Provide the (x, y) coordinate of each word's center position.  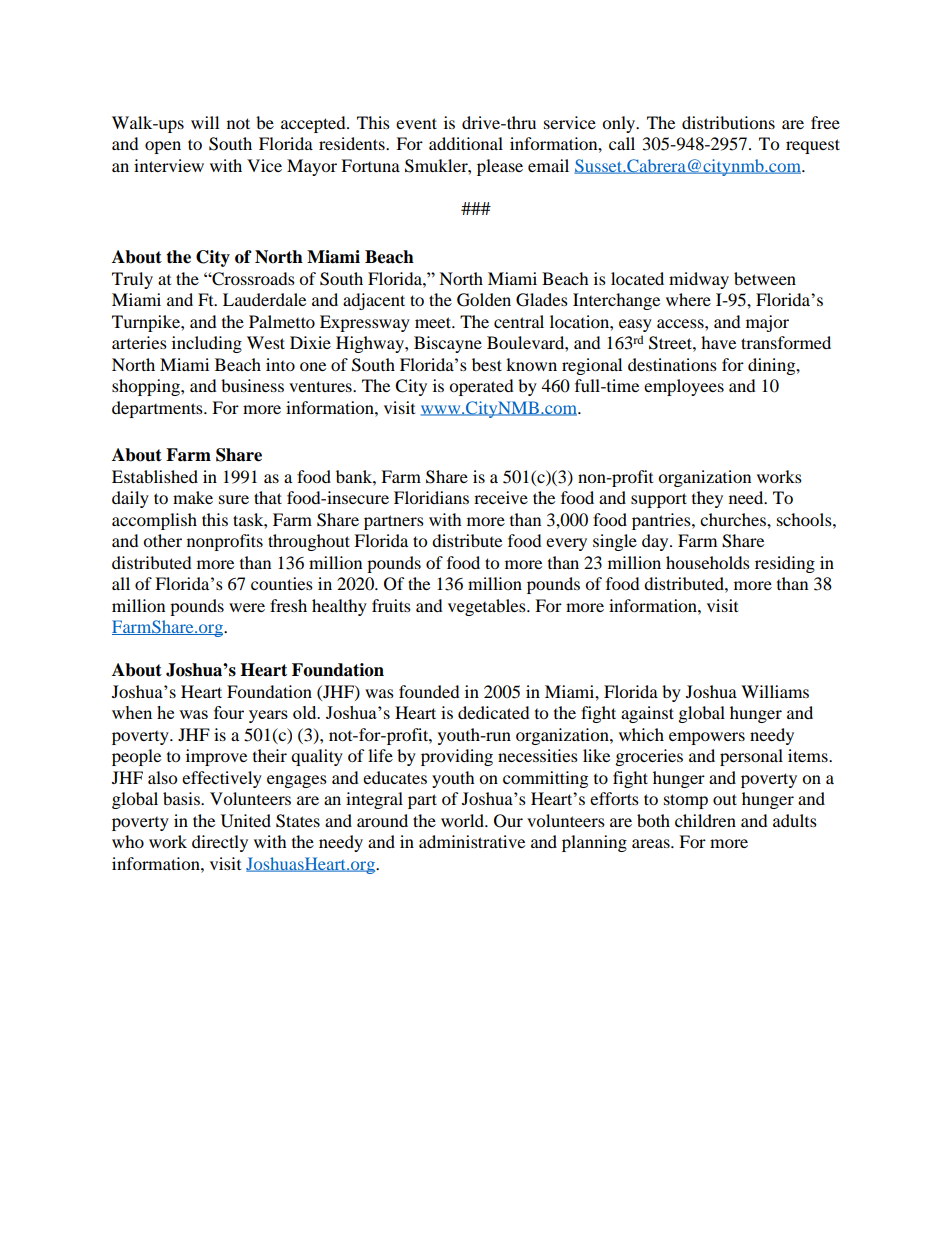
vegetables (488, 607)
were (247, 607)
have (718, 342)
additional (466, 143)
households (708, 562)
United (246, 821)
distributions (728, 122)
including (207, 344)
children (705, 820)
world (464, 820)
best (487, 364)
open (163, 147)
